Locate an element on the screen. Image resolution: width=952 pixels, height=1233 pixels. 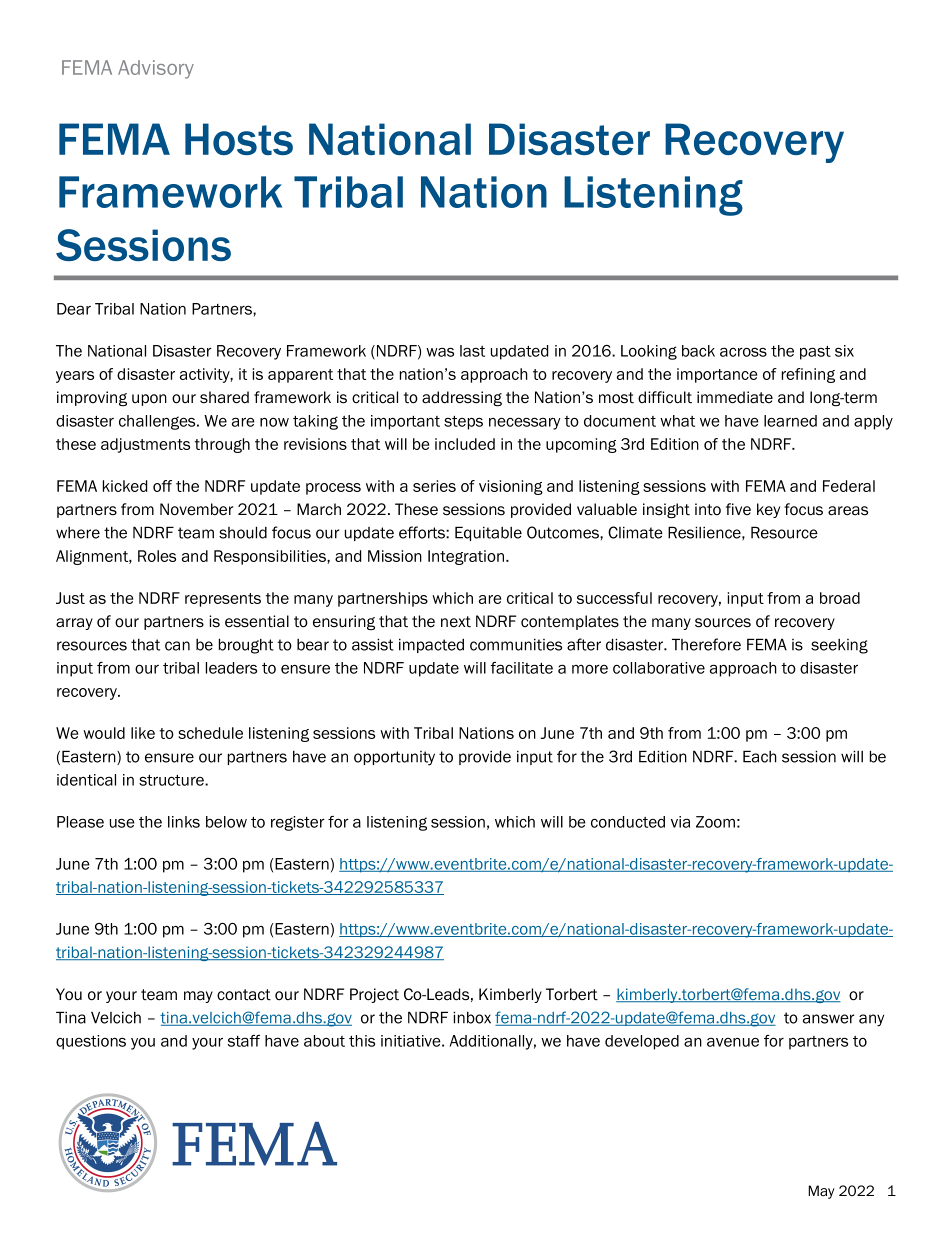
Dear is located at coordinates (74, 309).
